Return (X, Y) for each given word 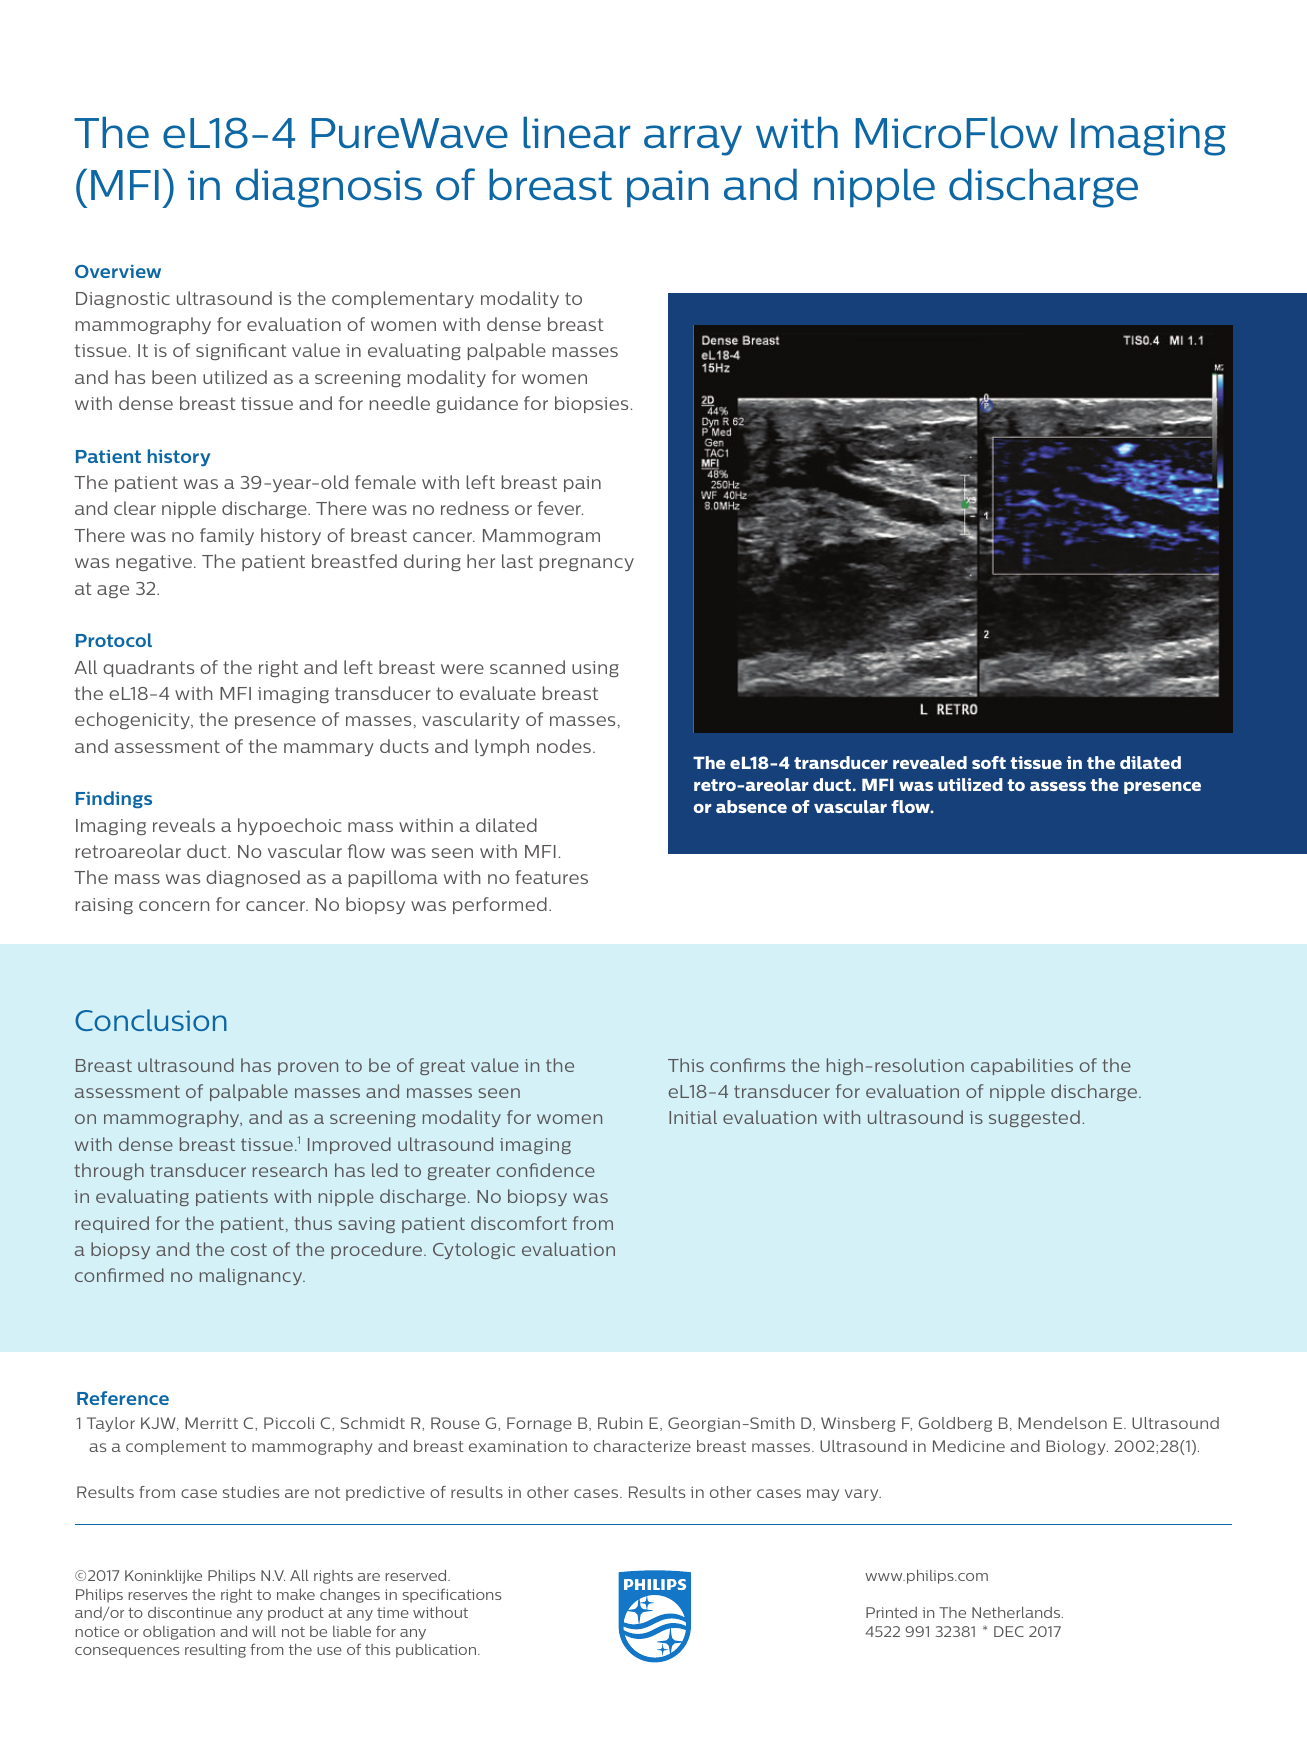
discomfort (519, 1223)
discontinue (190, 1612)
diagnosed (253, 878)
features (551, 877)
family (227, 536)
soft (989, 762)
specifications (452, 1595)
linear (576, 132)
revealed (930, 762)
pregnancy (587, 564)
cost (249, 1249)
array (693, 140)
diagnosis (329, 188)
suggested (1034, 1118)
